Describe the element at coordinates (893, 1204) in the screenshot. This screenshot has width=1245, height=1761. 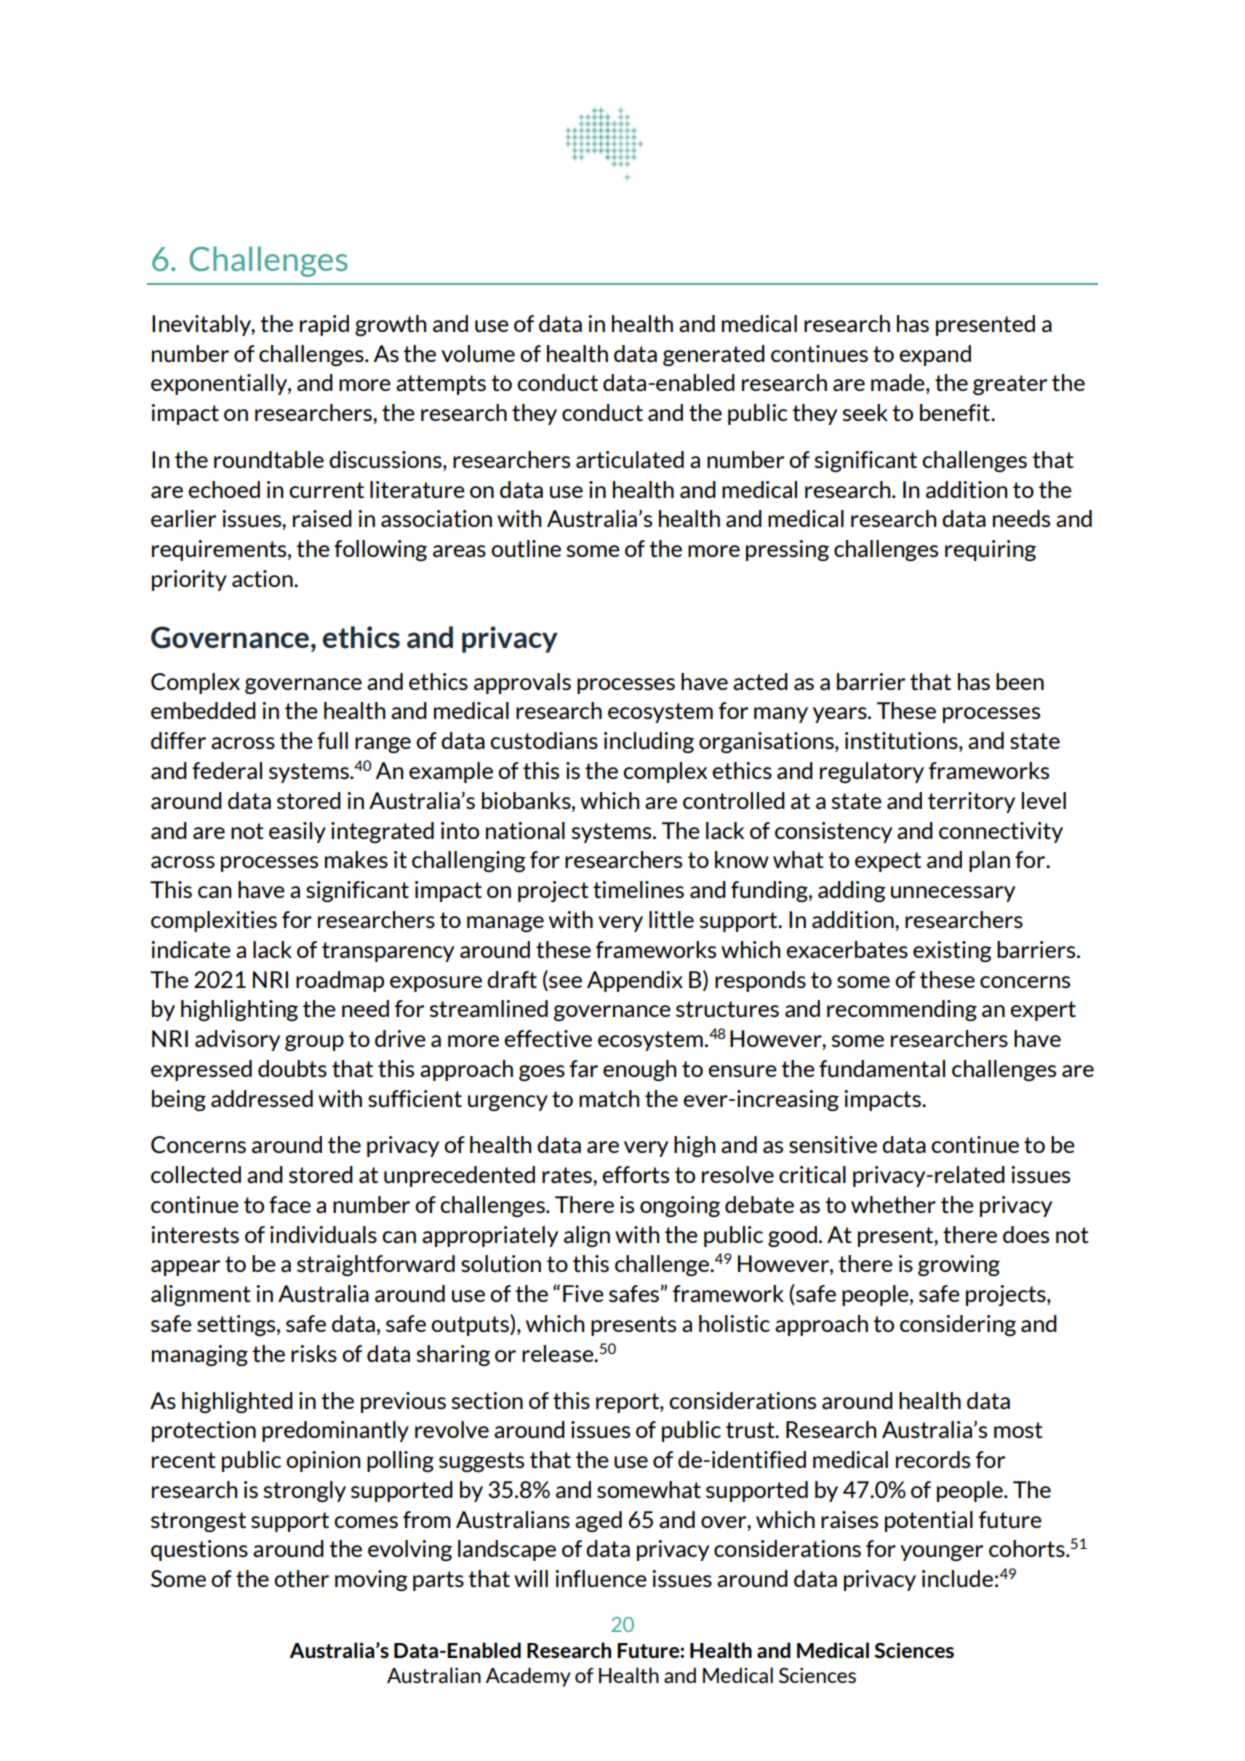
I see `whether` at that location.
